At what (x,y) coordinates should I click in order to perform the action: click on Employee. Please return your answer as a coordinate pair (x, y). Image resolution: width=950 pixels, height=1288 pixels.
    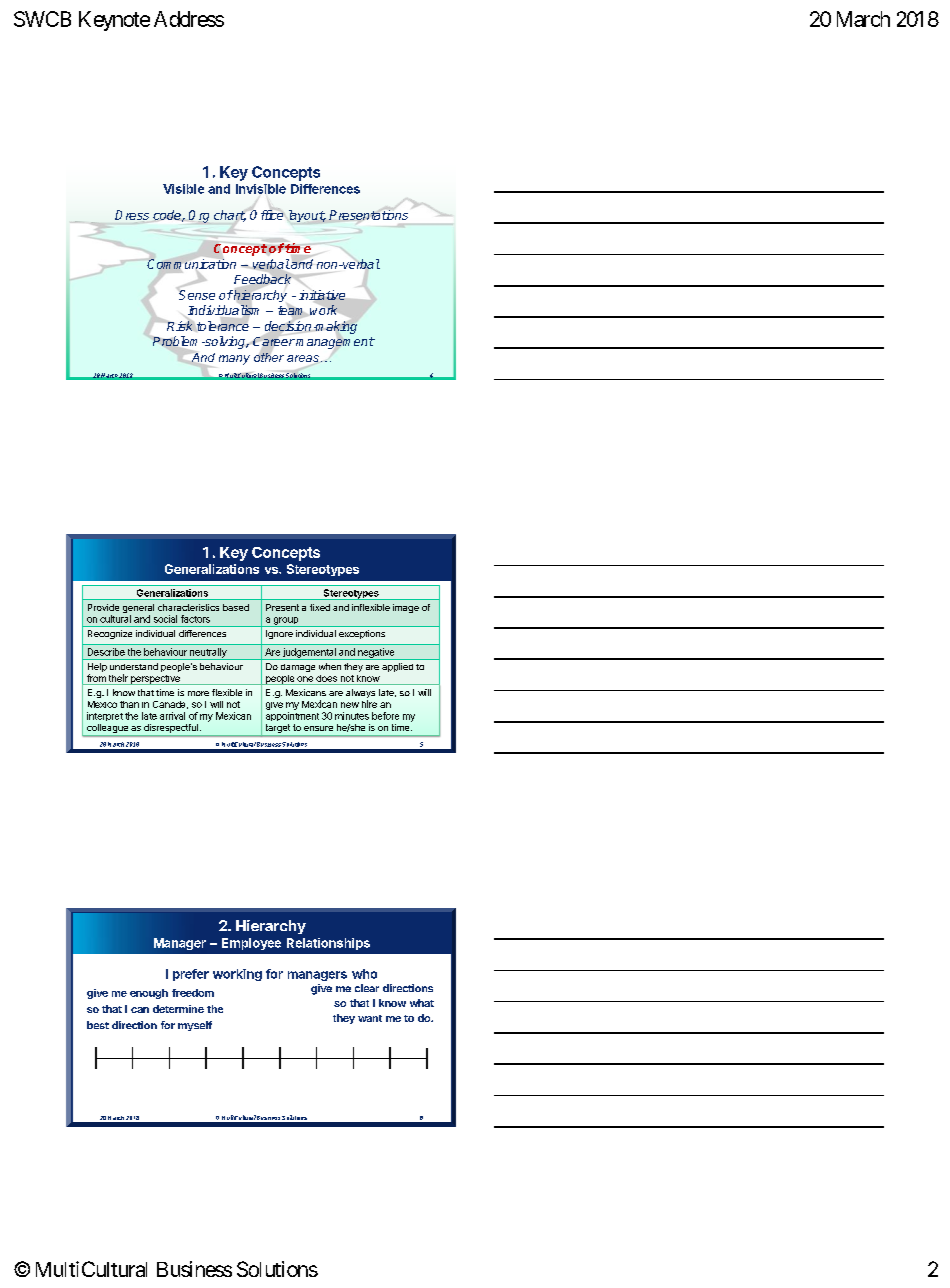
    Looking at the image, I should click on (251, 944).
